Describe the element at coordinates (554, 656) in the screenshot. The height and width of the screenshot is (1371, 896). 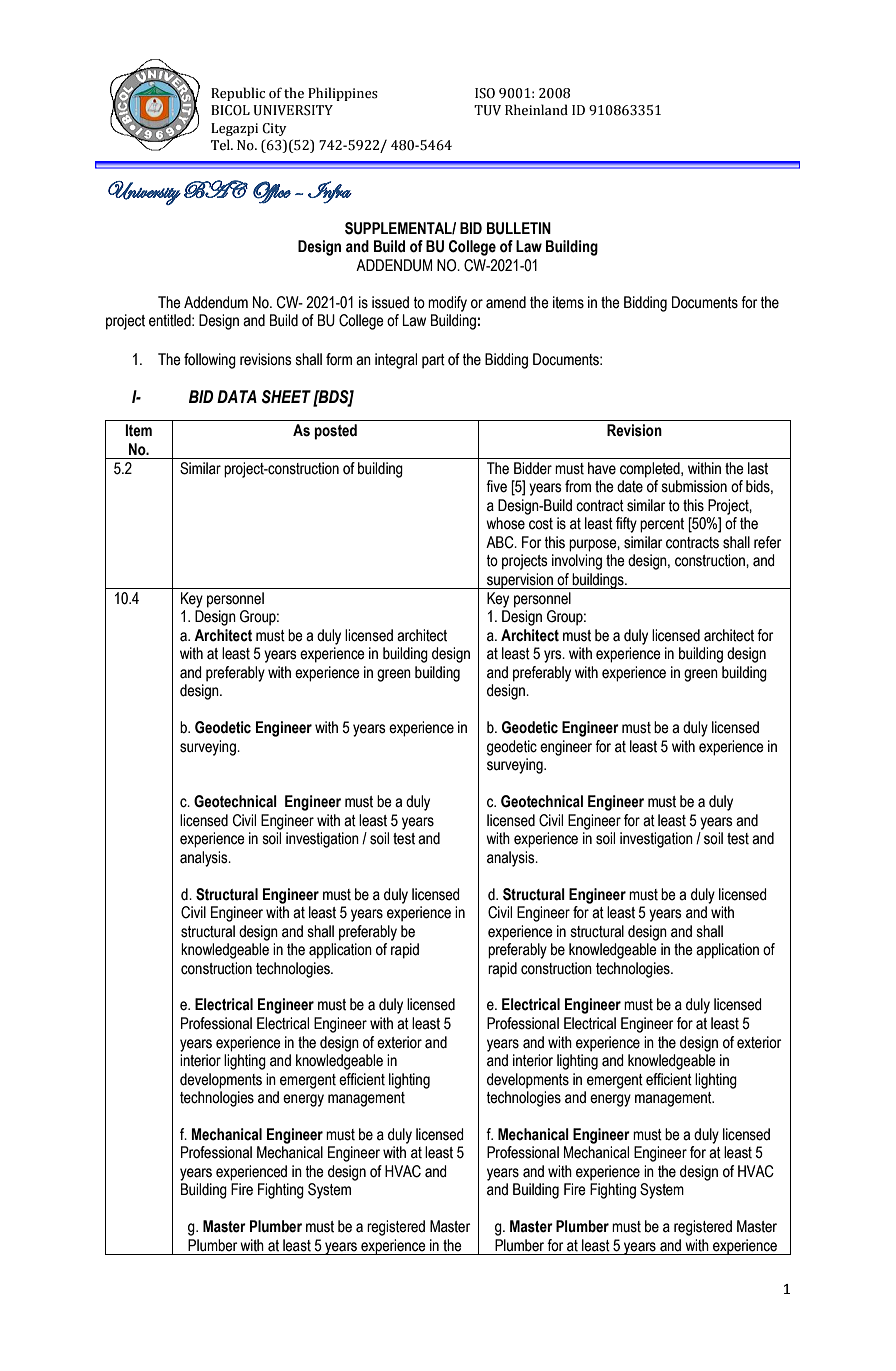
I see `yrs` at that location.
